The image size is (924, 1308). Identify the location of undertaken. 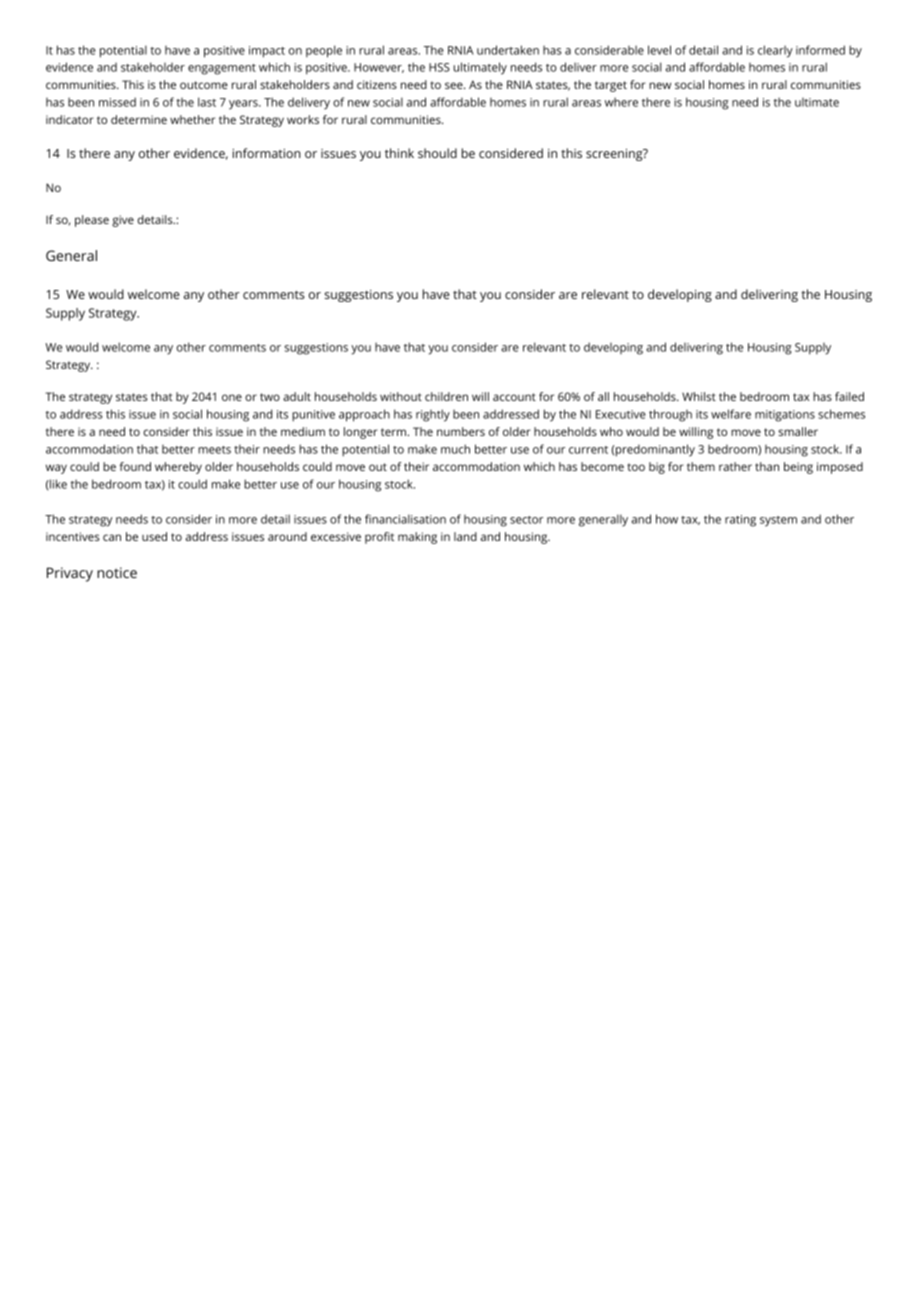
(508, 50).
